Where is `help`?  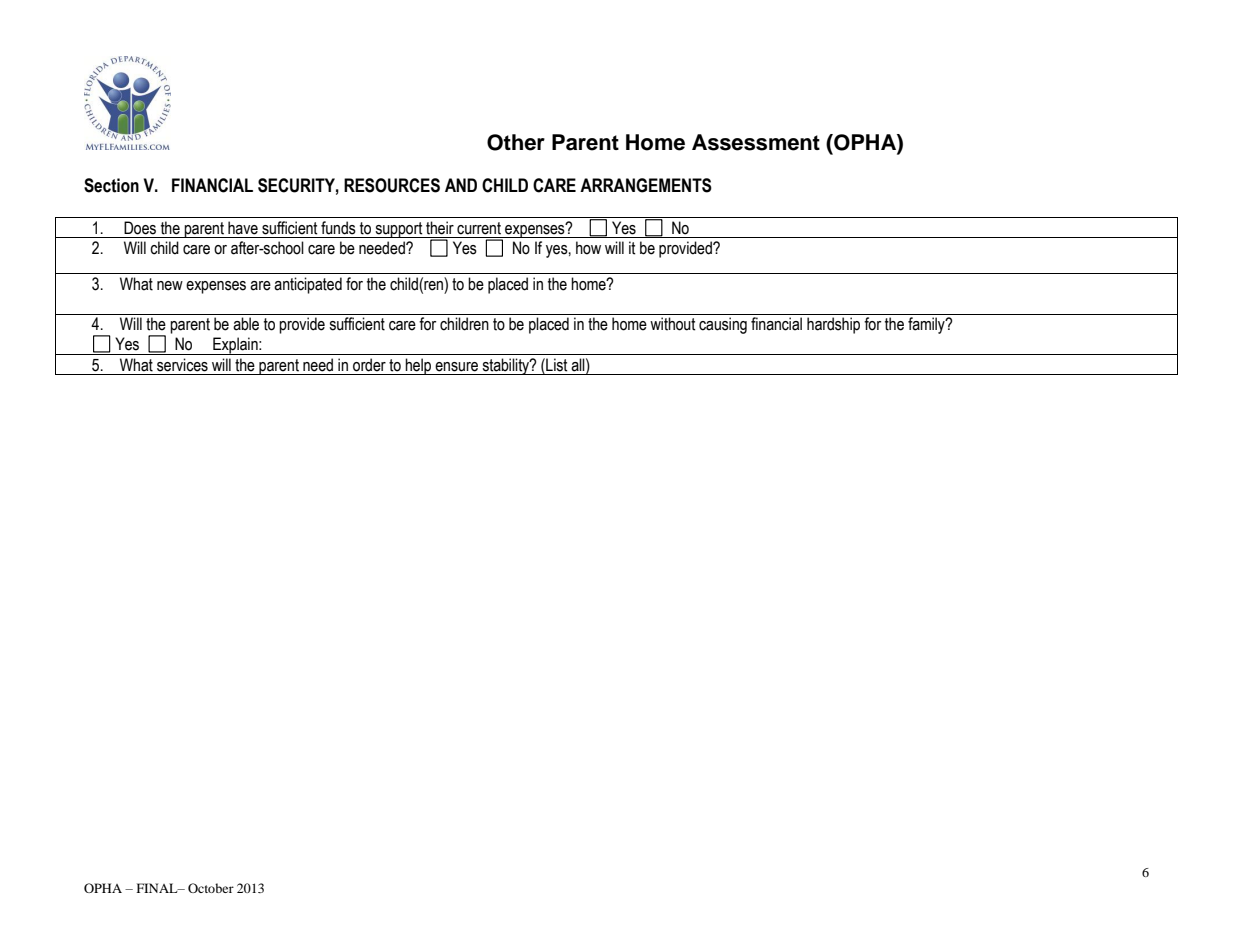
help is located at coordinates (419, 366).
